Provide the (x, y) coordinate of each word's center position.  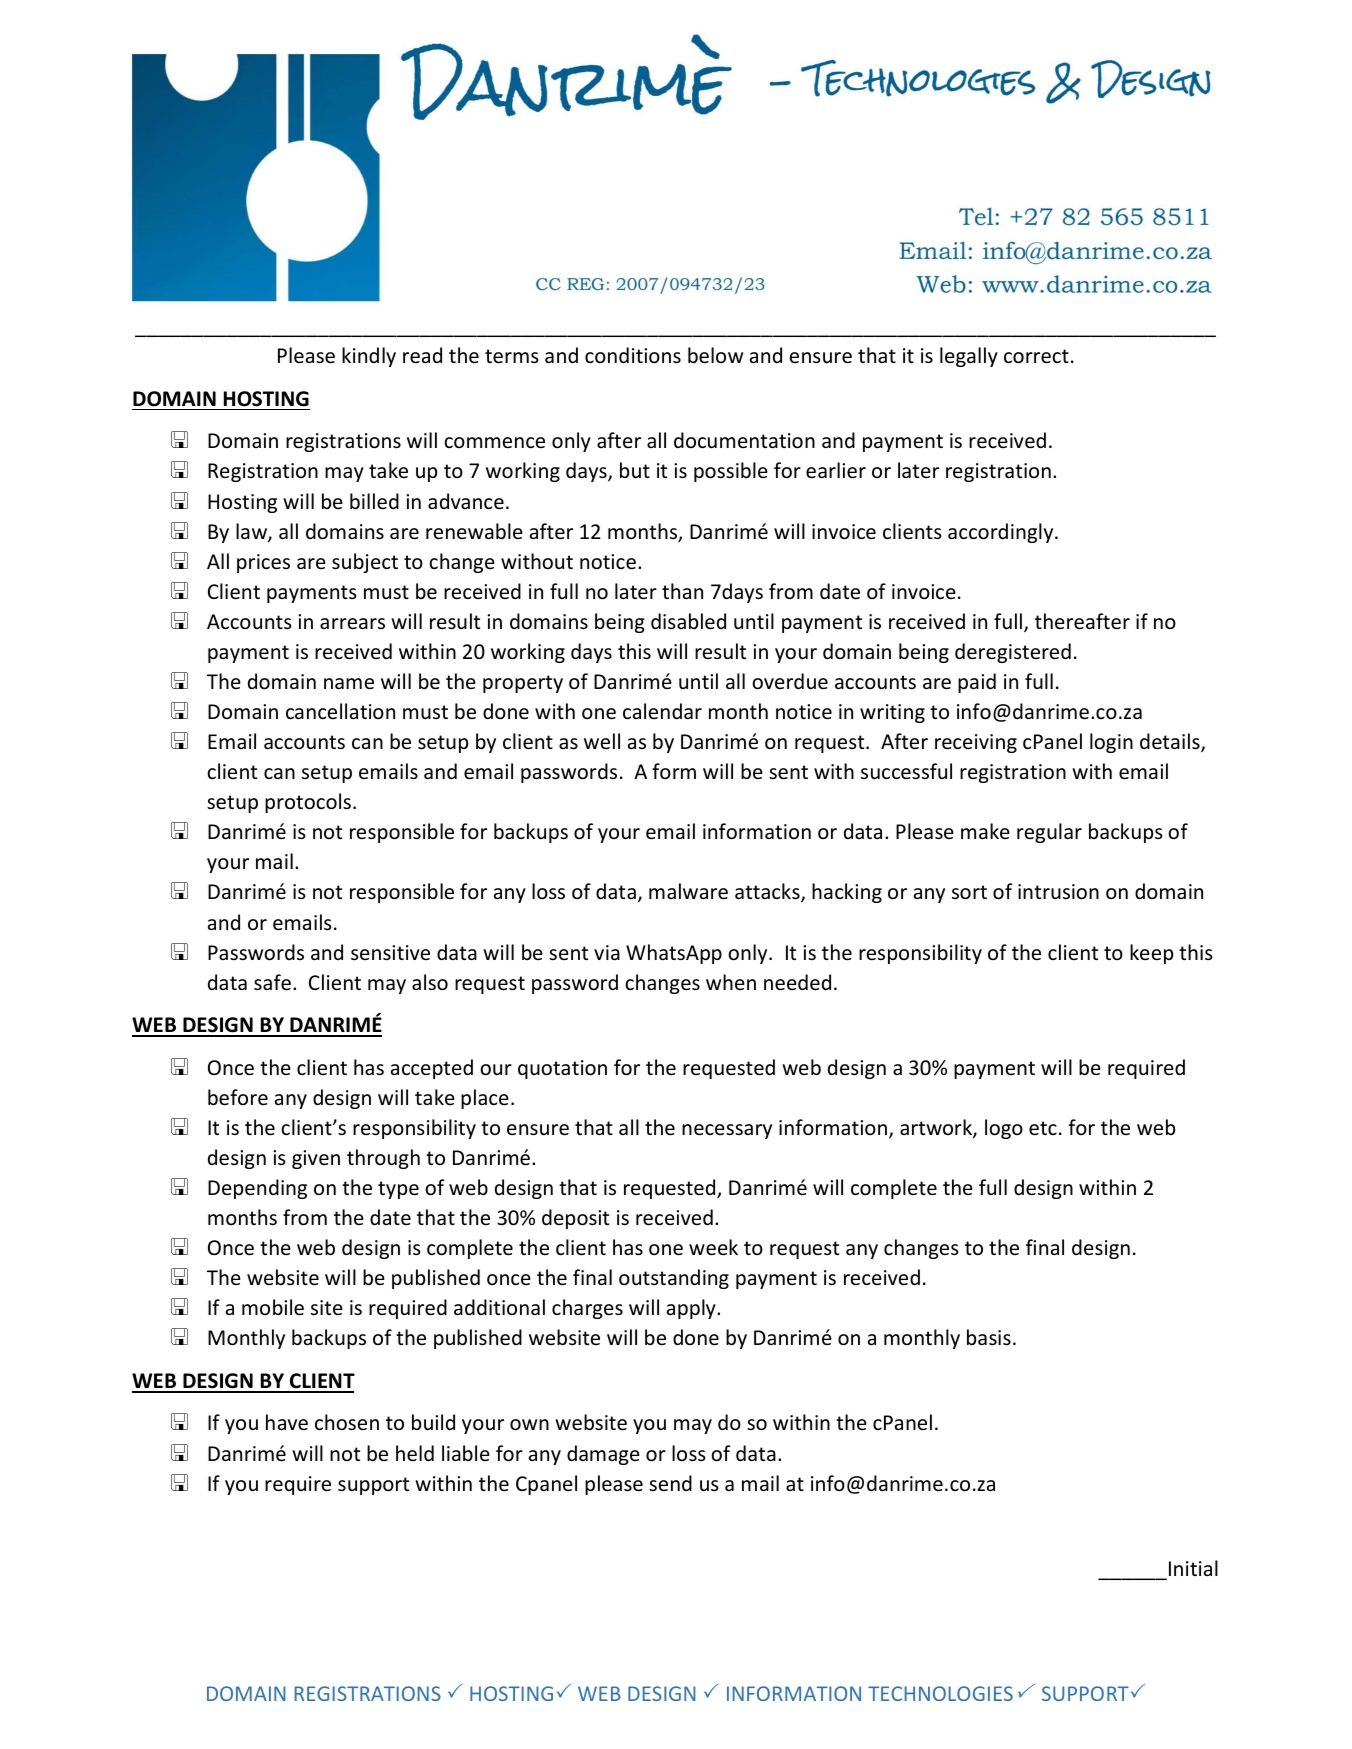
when (731, 982)
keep (1151, 954)
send (670, 1483)
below (715, 355)
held (415, 1453)
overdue (790, 681)
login (1111, 743)
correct (1036, 356)
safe (272, 982)
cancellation (340, 711)
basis (989, 1337)
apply (692, 1309)
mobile (273, 1307)
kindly (369, 357)
